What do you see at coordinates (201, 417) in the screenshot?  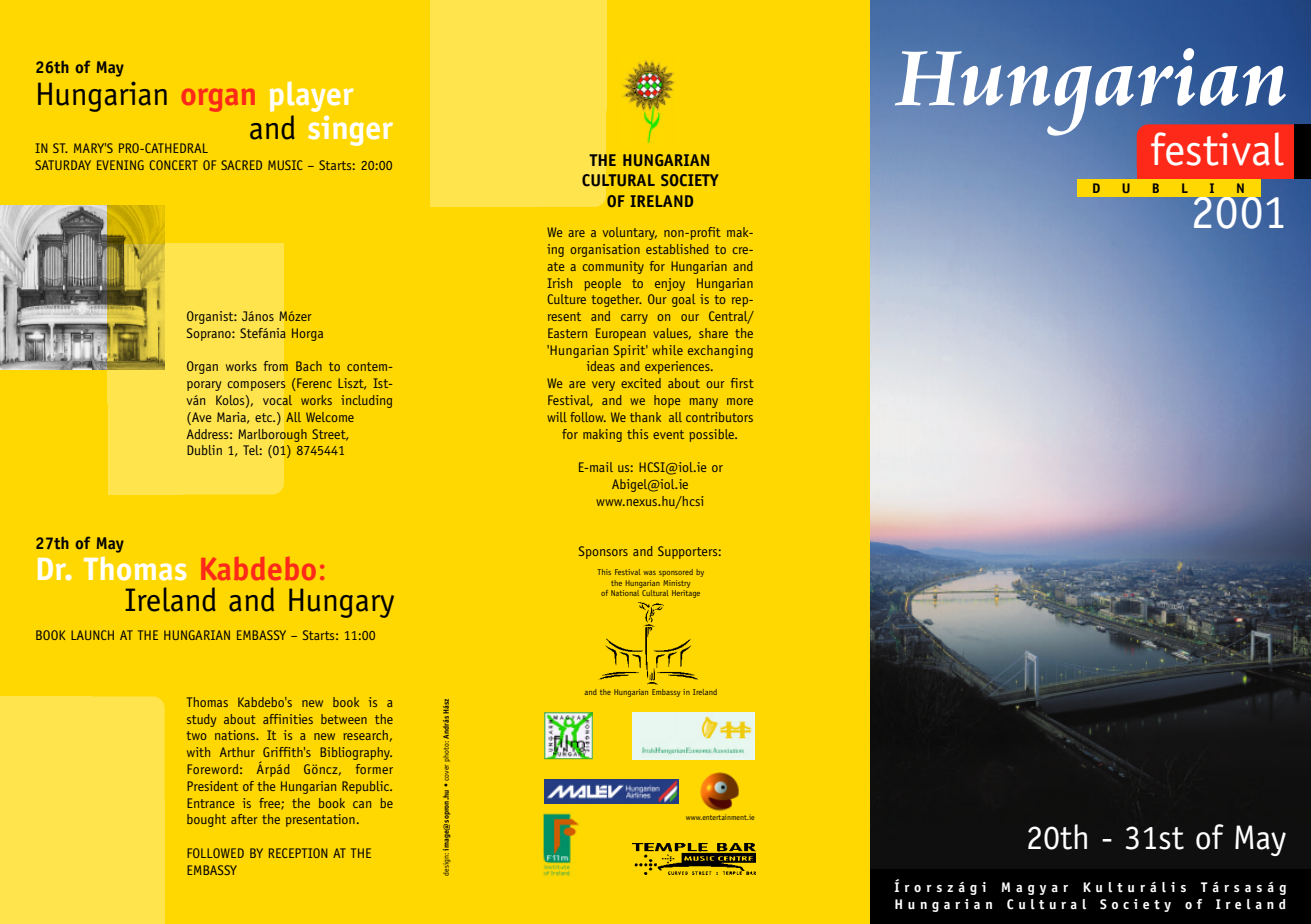 I see `Ave` at bounding box center [201, 417].
